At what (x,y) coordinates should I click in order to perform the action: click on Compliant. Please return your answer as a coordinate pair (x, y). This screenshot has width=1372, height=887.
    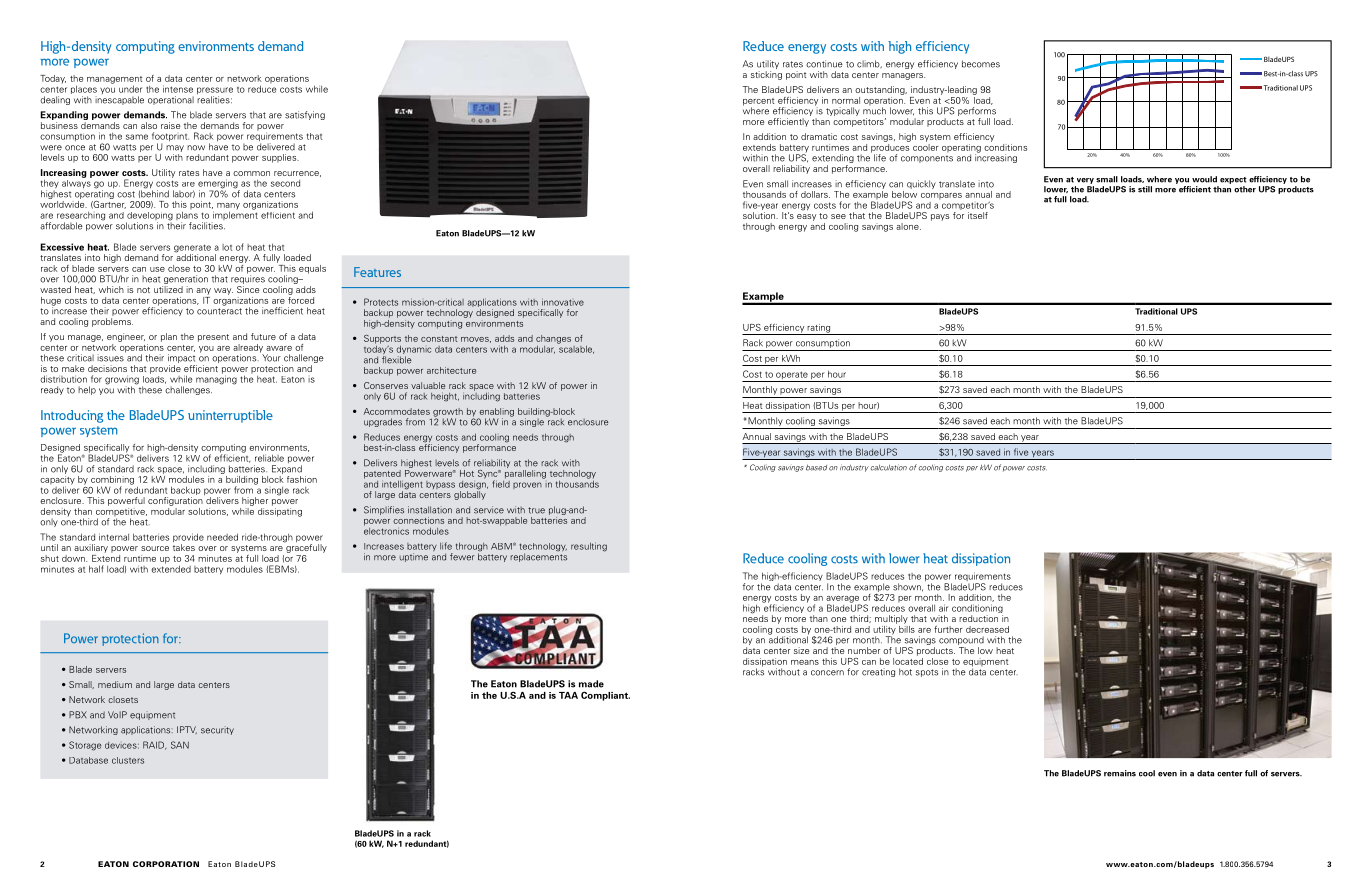
    Looking at the image, I should click on (605, 696).
